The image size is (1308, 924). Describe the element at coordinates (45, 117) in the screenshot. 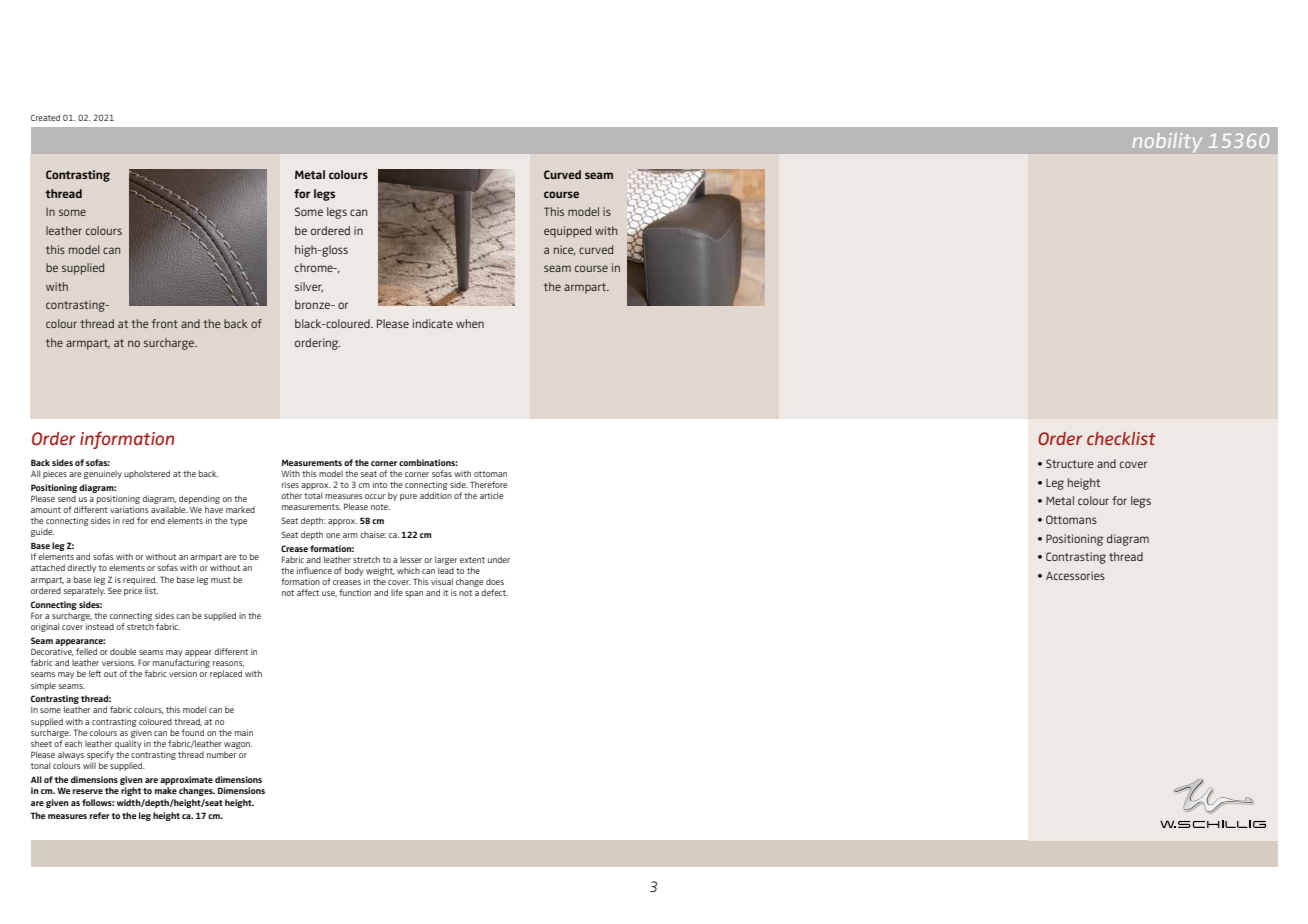

I see `Created` at that location.
